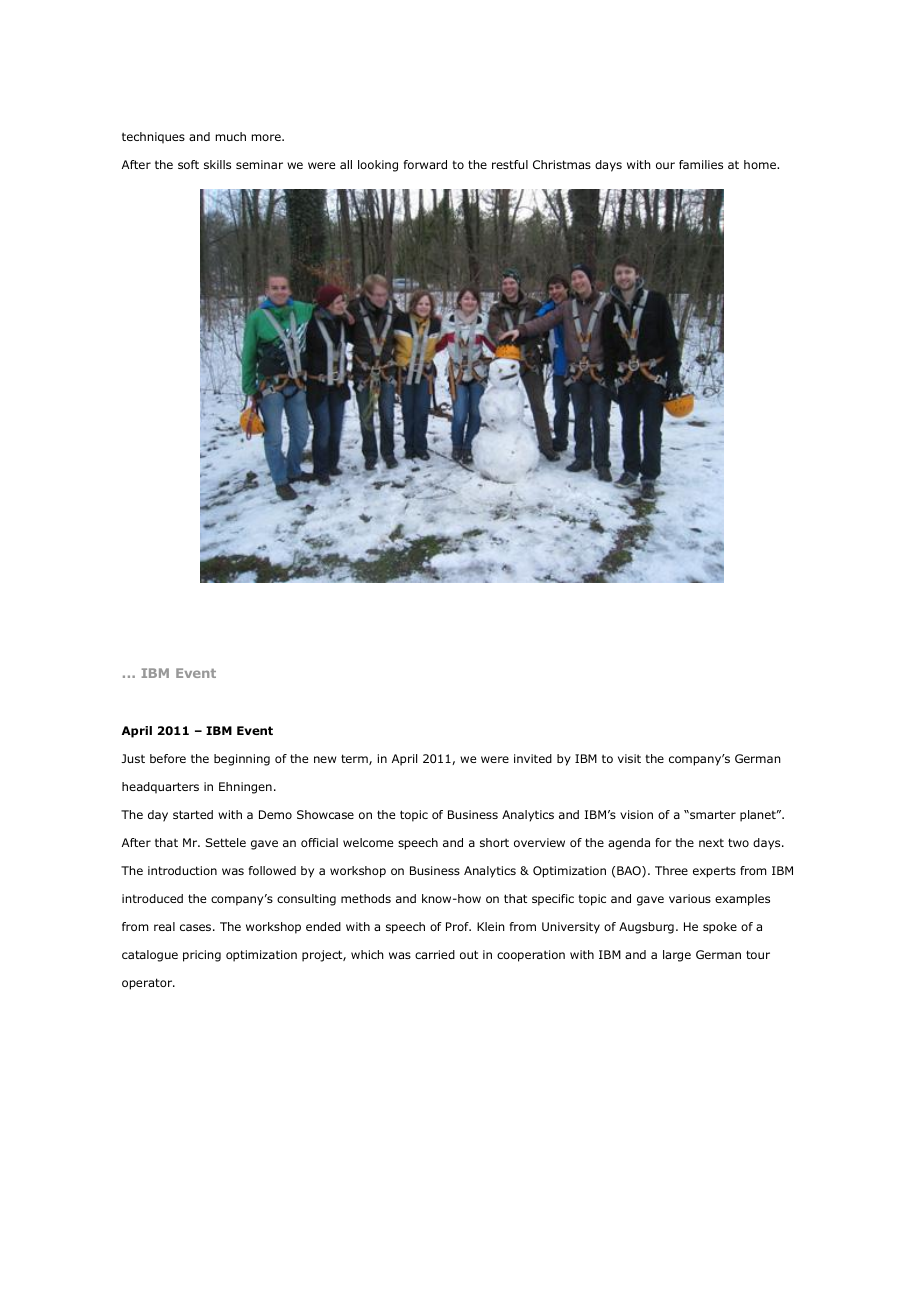 Image resolution: width=924 pixels, height=1307 pixels. Describe the element at coordinates (533, 758) in the screenshot. I see `invited` at that location.
